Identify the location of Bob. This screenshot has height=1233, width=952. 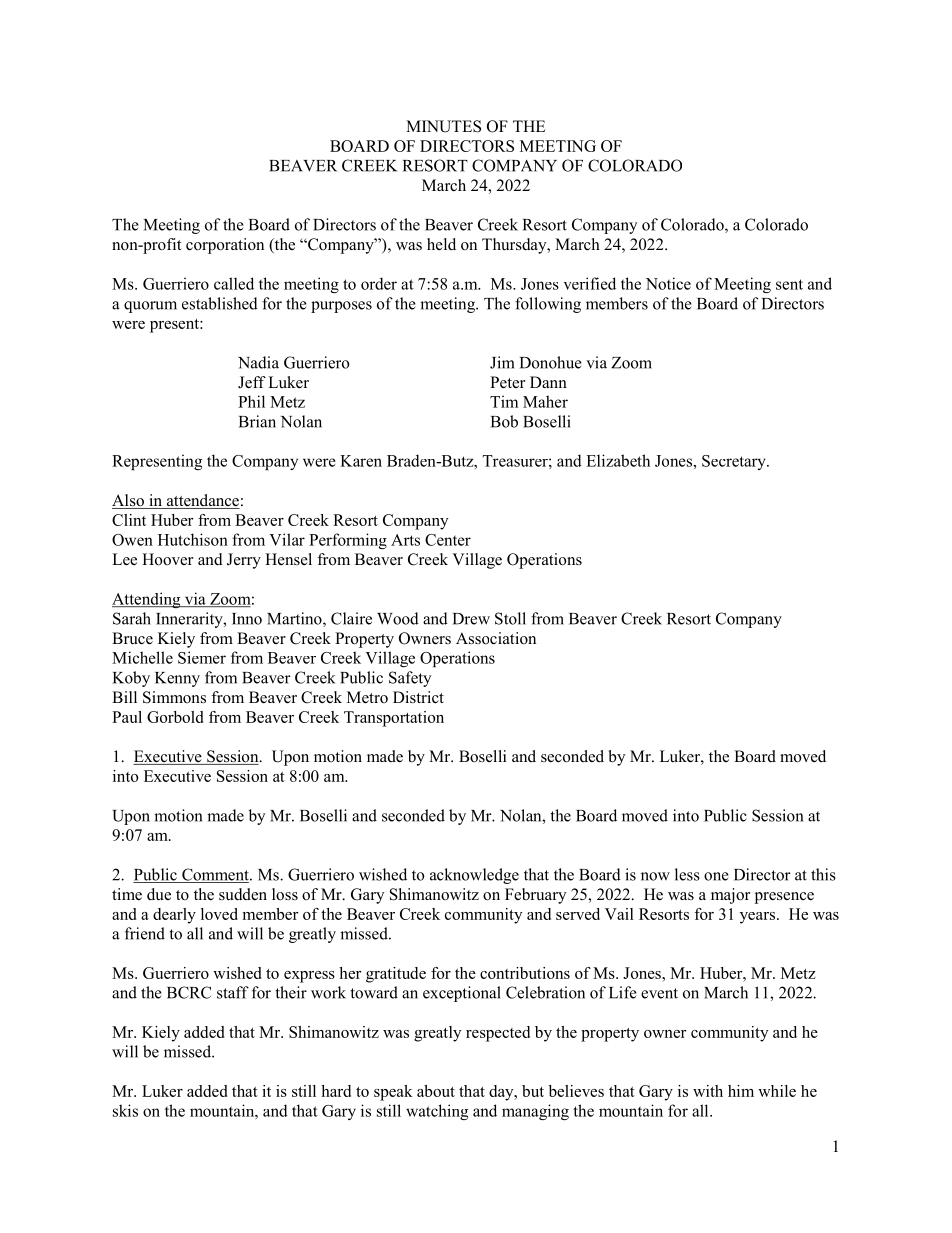
(504, 421).
